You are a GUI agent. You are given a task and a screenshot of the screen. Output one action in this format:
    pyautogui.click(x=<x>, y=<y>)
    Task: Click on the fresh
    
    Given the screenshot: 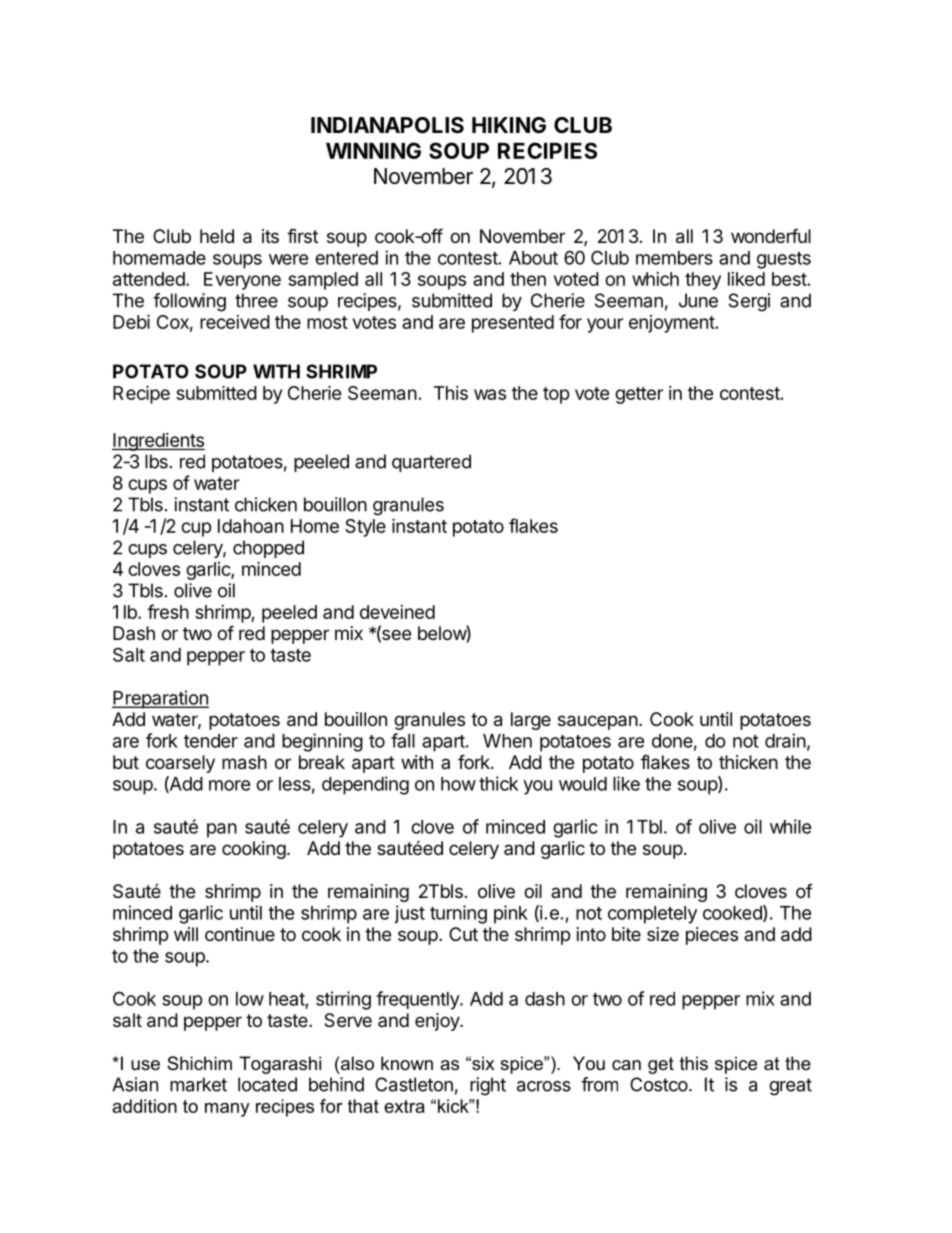 What is the action you would take?
    pyautogui.click(x=168, y=611)
